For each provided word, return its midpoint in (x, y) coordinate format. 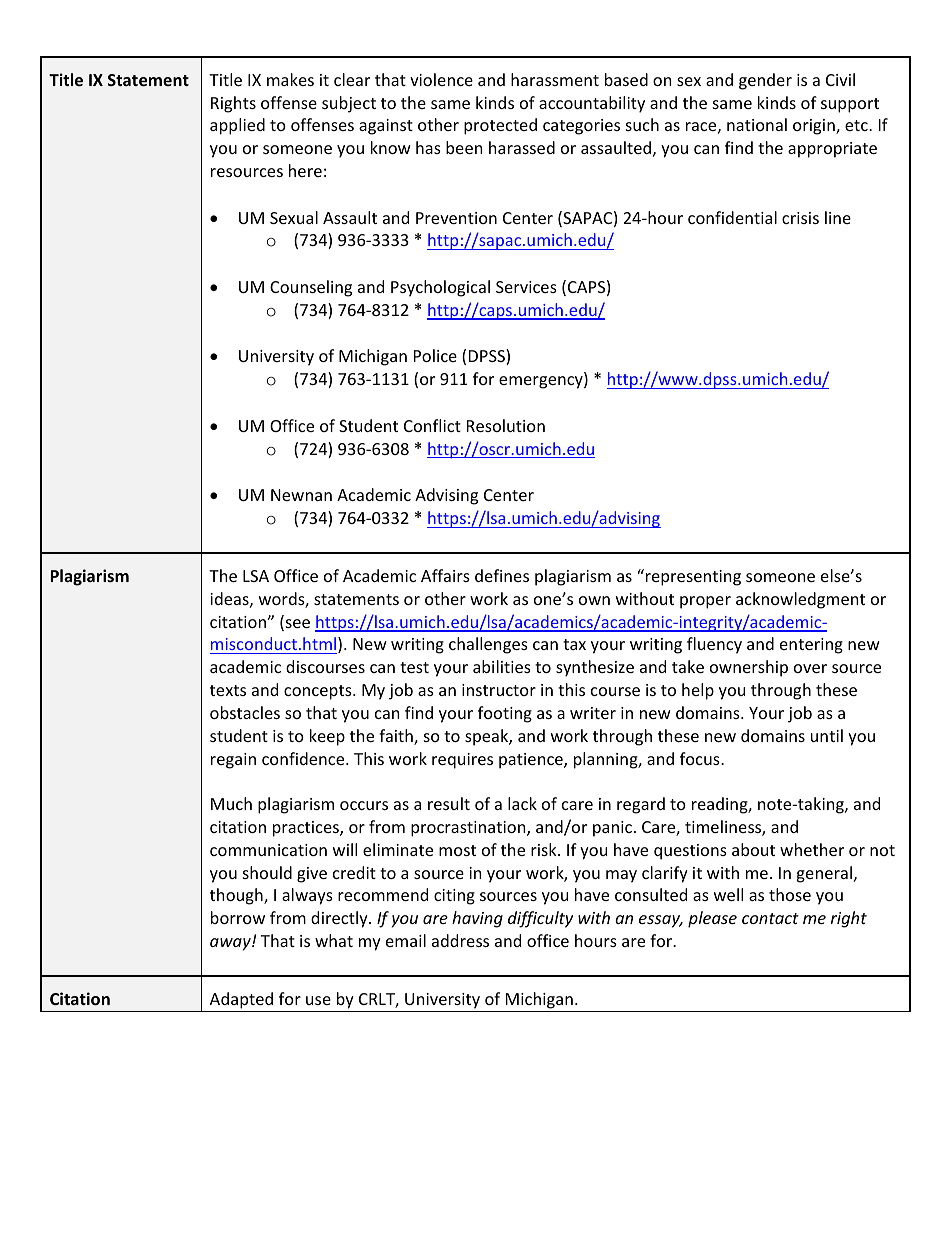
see (296, 625)
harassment (555, 79)
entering (811, 646)
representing (692, 577)
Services (526, 287)
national (757, 124)
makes (290, 79)
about (753, 849)
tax (574, 644)
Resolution (506, 425)
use (318, 1000)
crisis (800, 218)
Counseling (311, 288)
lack (522, 803)
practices (307, 829)
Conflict (432, 425)
